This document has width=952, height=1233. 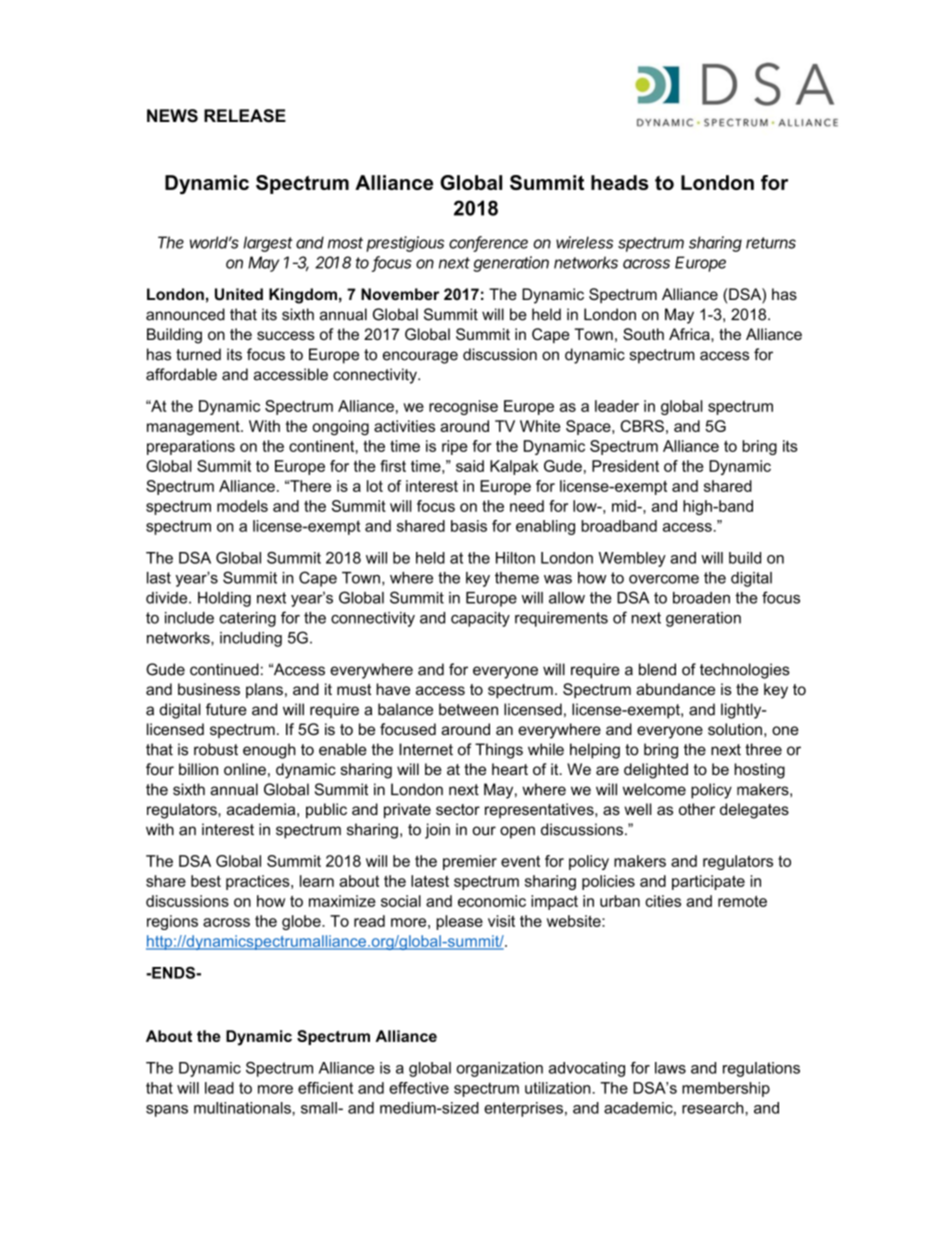 What do you see at coordinates (708, 882) in the document?
I see `participate` at bounding box center [708, 882].
